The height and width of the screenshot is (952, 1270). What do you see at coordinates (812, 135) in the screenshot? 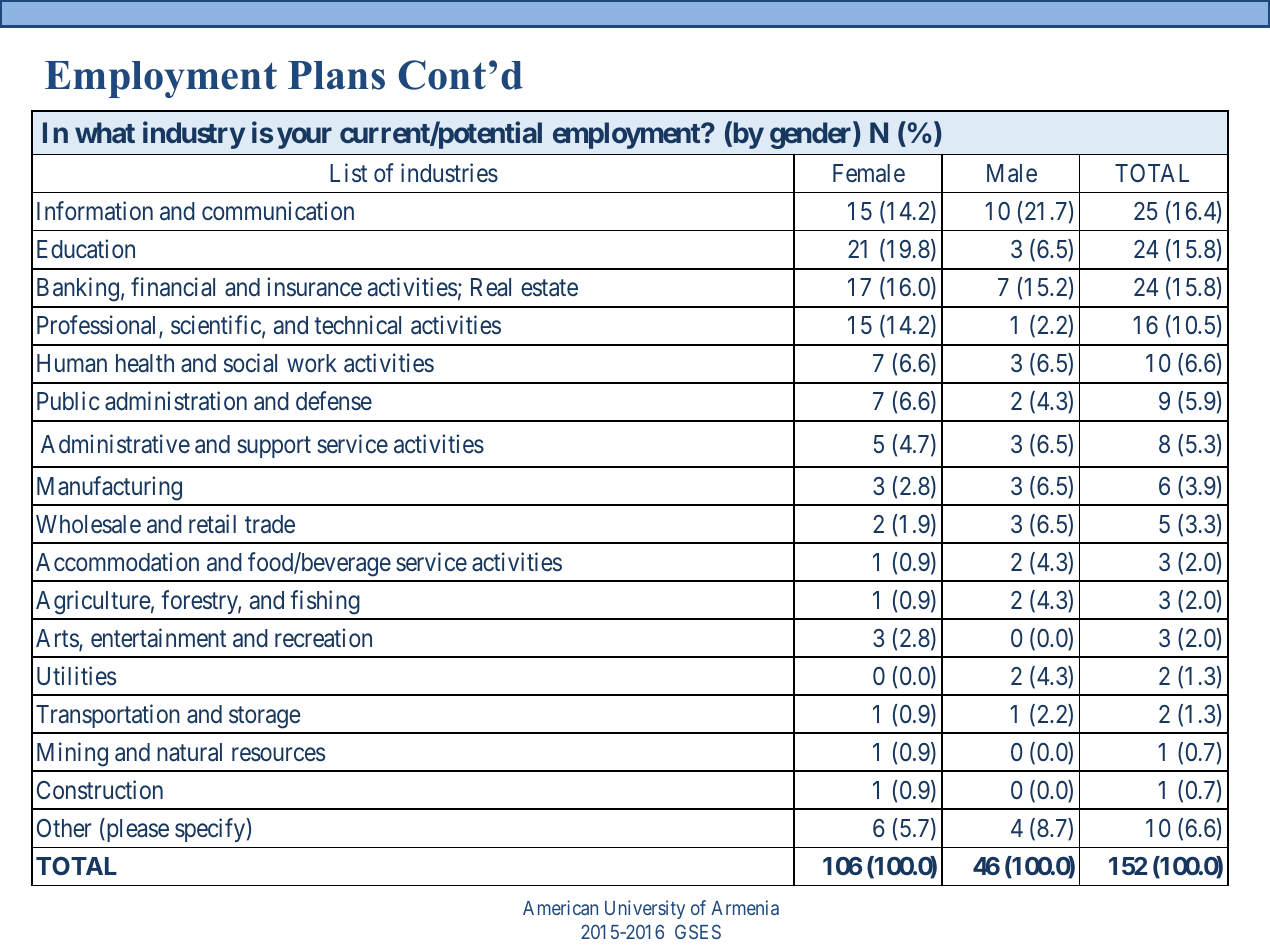
I see `gender` at bounding box center [812, 135].
